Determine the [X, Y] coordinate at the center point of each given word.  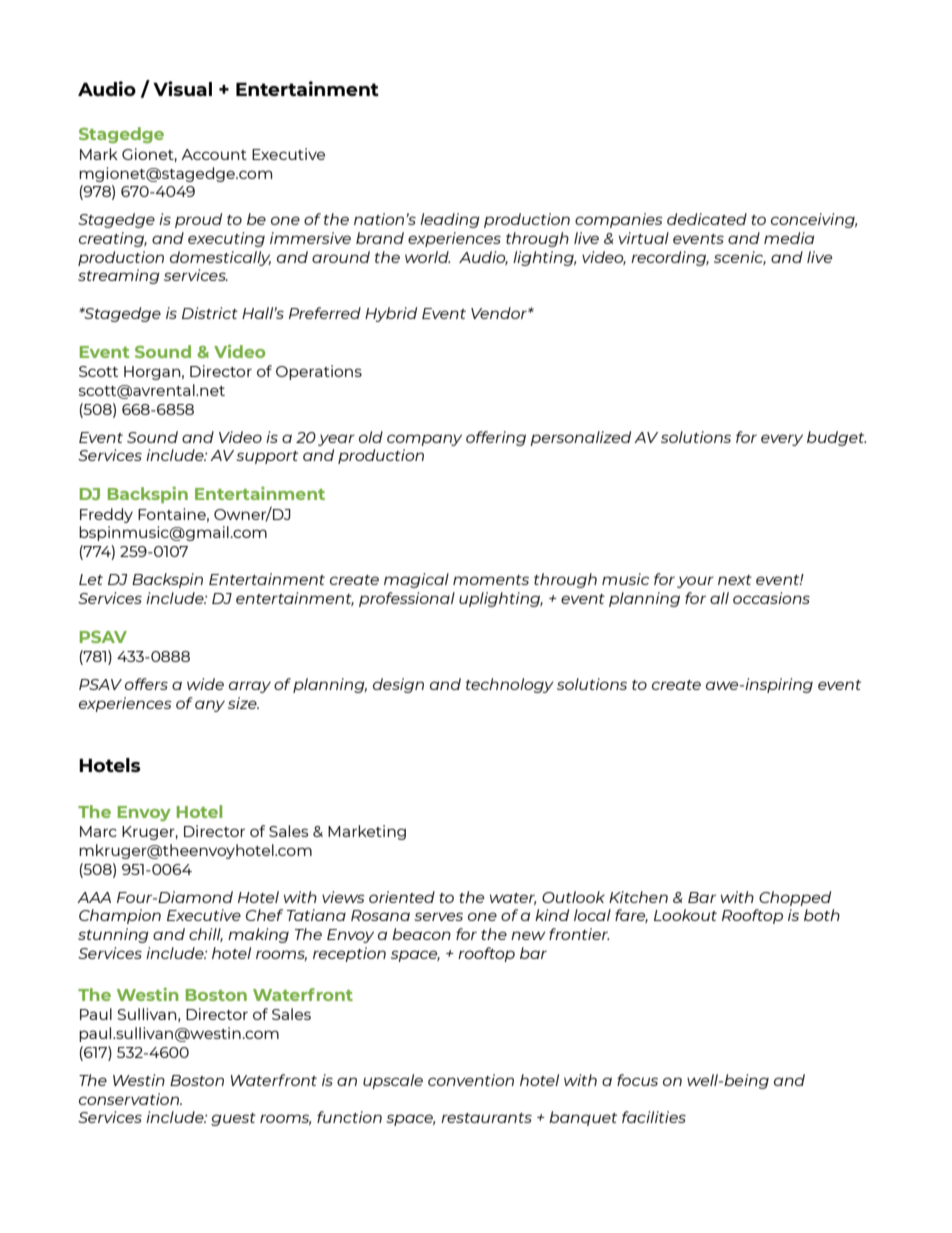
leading [450, 220]
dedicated [707, 219]
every [782, 440]
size [243, 703]
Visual [182, 88]
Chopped [795, 898]
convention [471, 1080]
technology [510, 685]
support [267, 457]
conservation [130, 1099]
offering [496, 438]
